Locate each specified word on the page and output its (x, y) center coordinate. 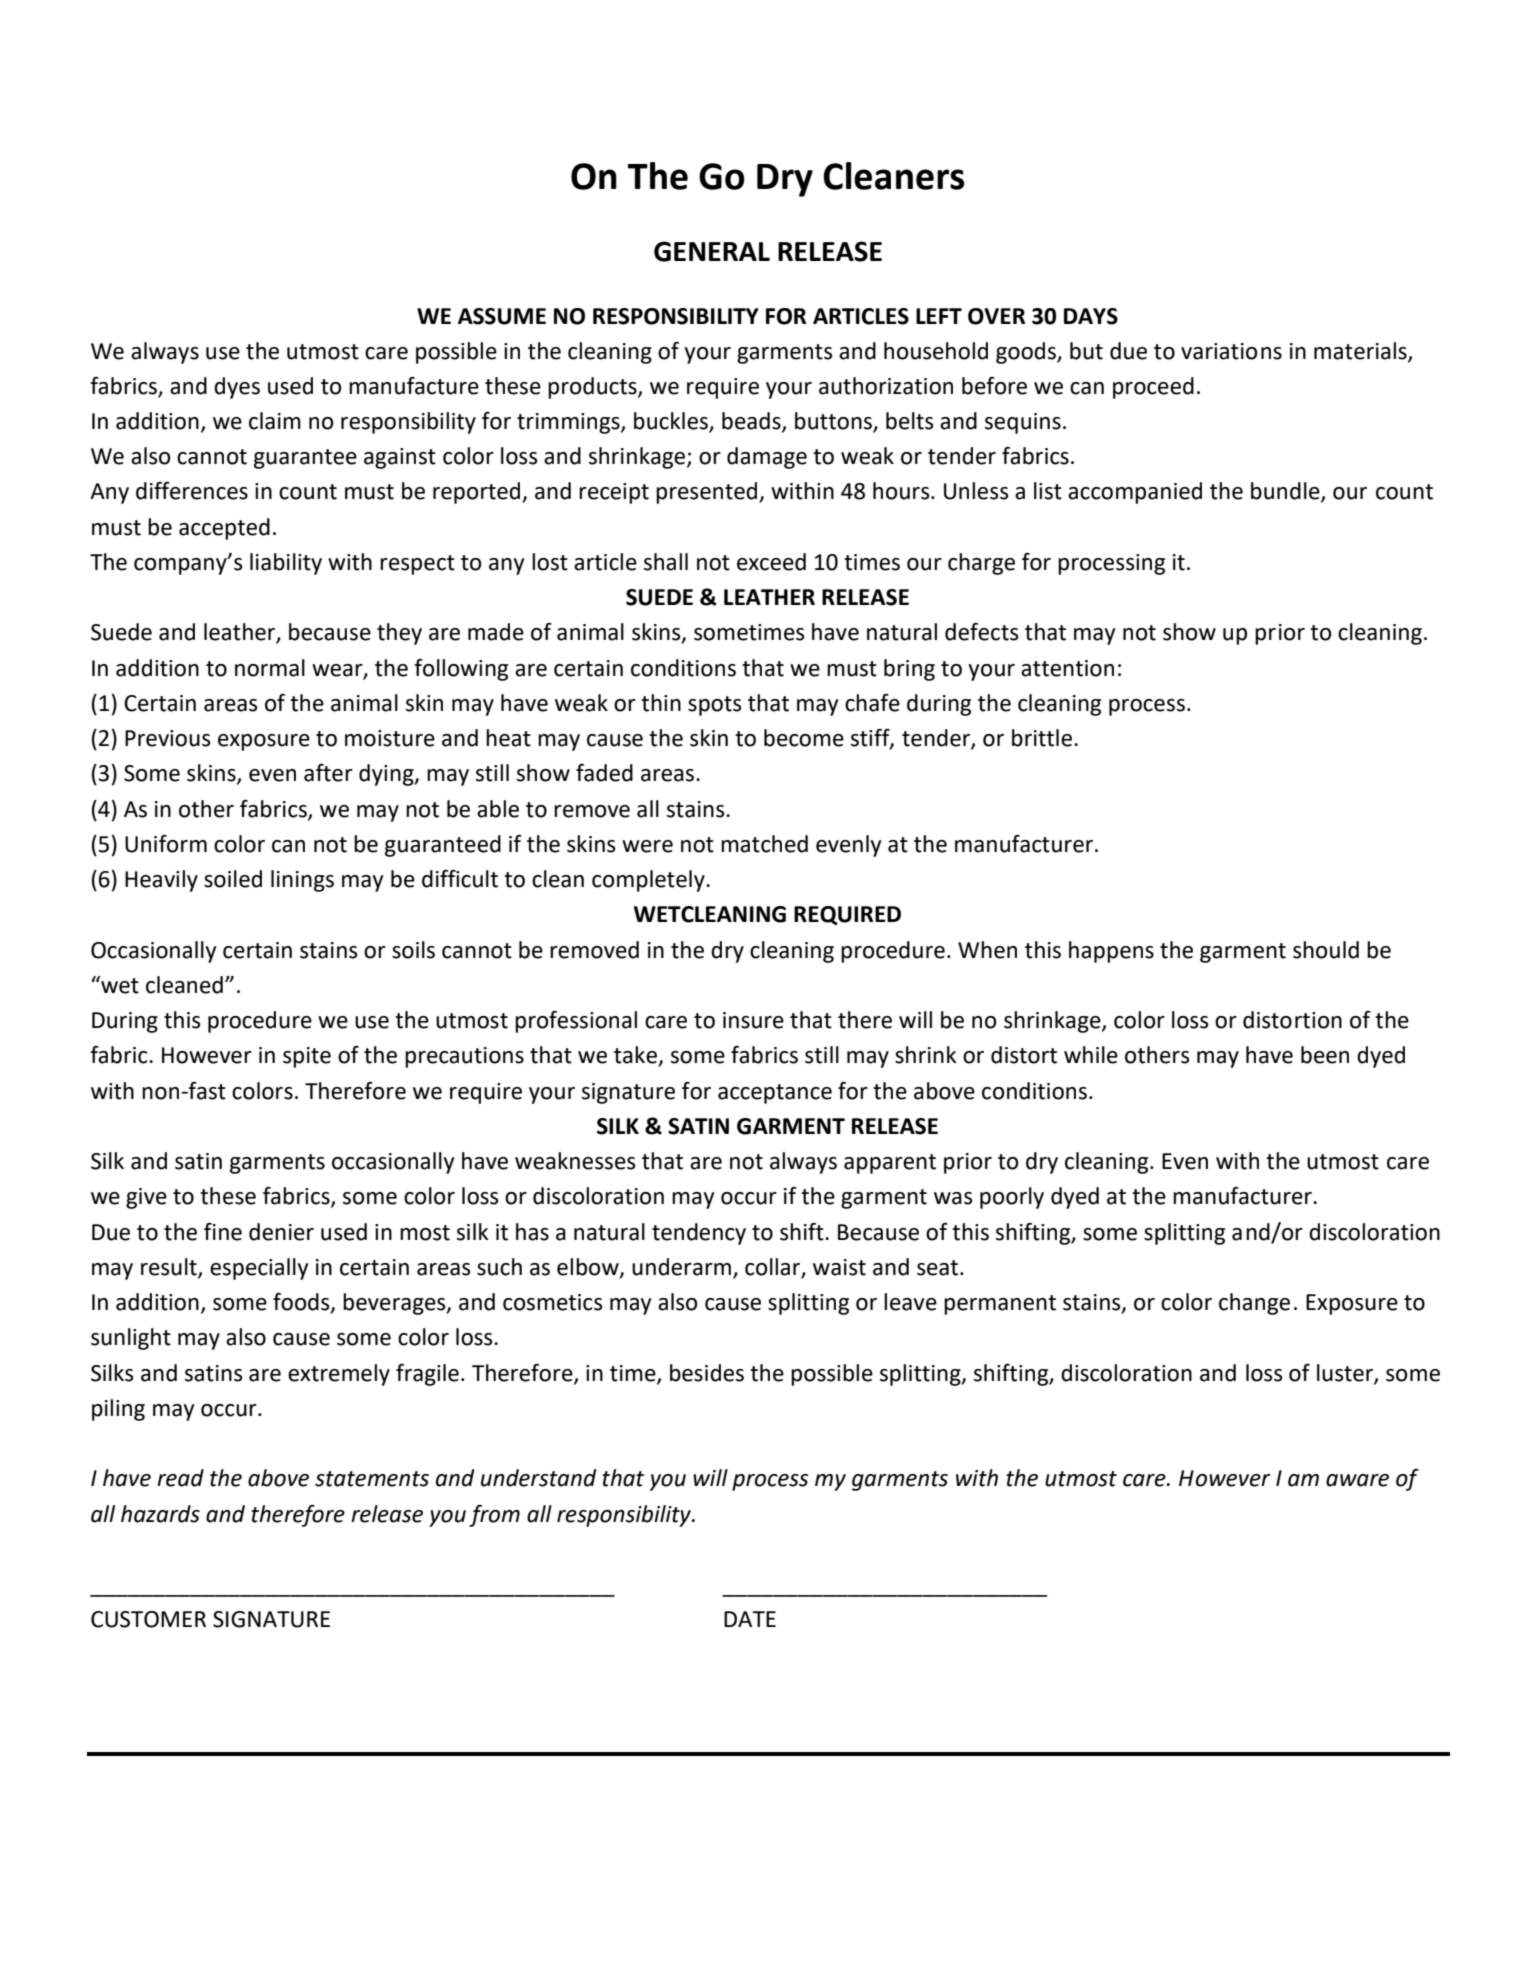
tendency (699, 1234)
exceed (771, 562)
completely (649, 881)
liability (286, 564)
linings (302, 881)
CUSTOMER (148, 1619)
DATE (750, 1619)
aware (1357, 1480)
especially (259, 1269)
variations (1231, 351)
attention (1067, 668)
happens (1111, 952)
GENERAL (712, 251)
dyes (237, 388)
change (1254, 1304)
